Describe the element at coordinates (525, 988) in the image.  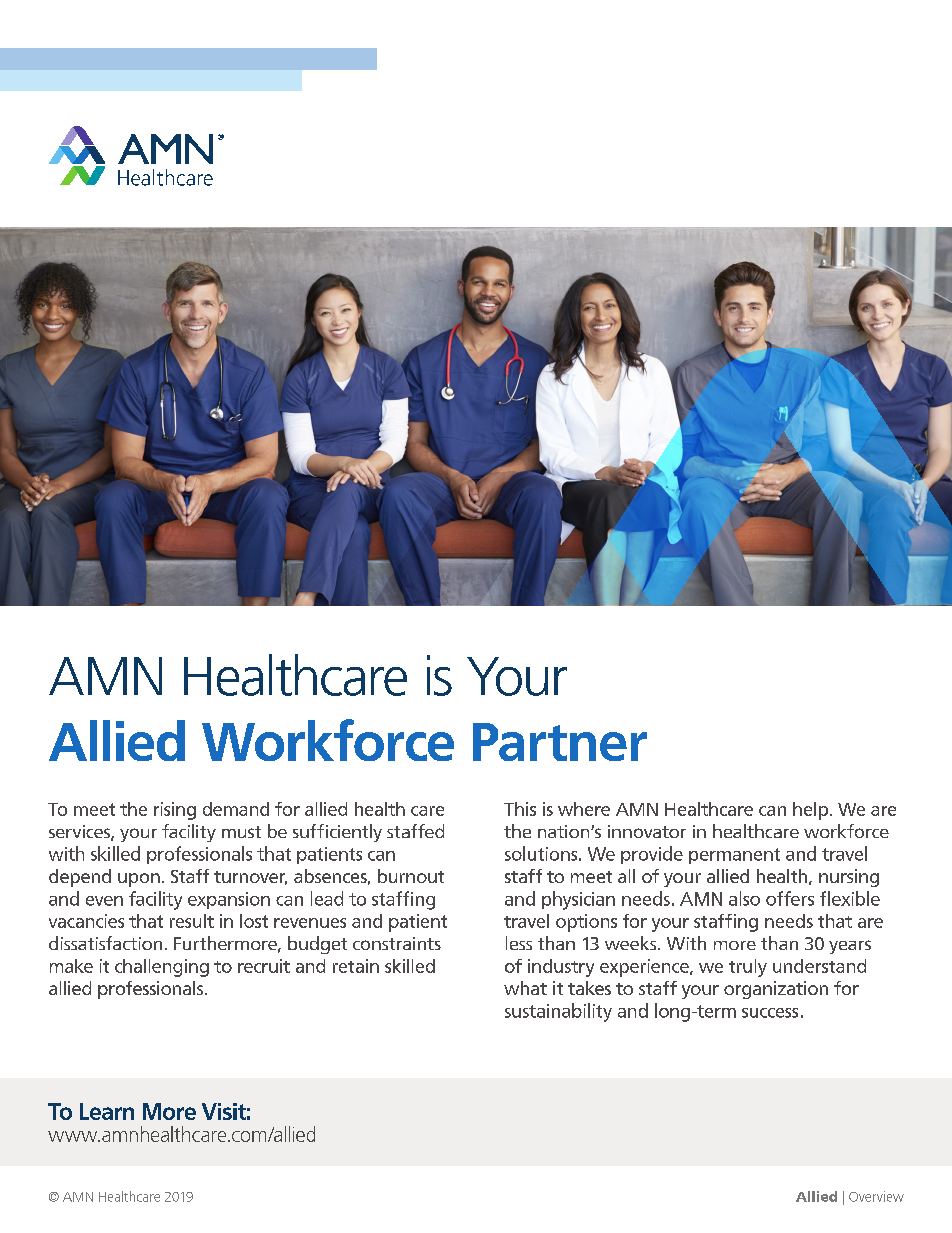
I see `what` at that location.
